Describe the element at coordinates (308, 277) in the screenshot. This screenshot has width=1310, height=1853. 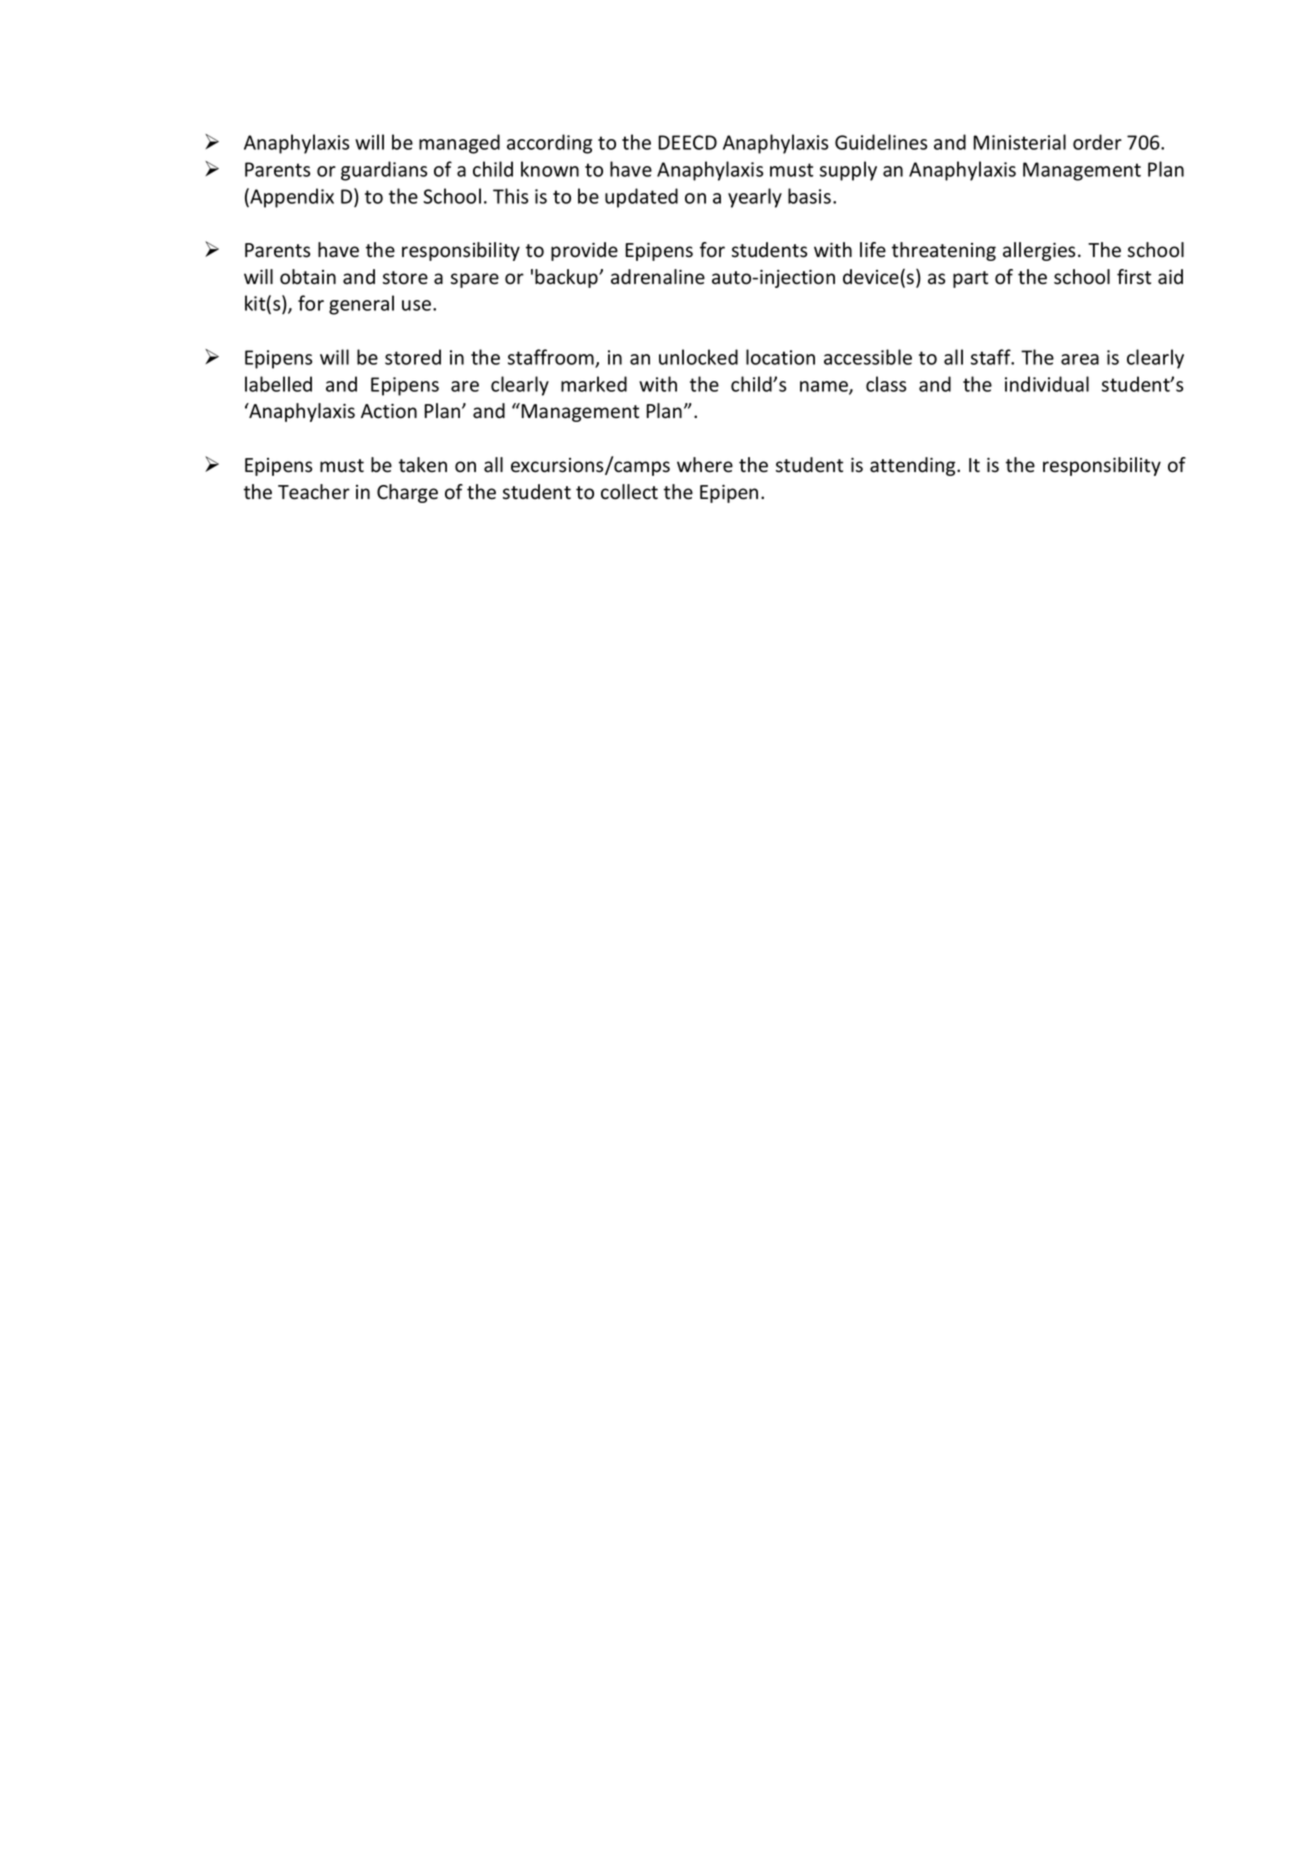
I see `obtain` at that location.
